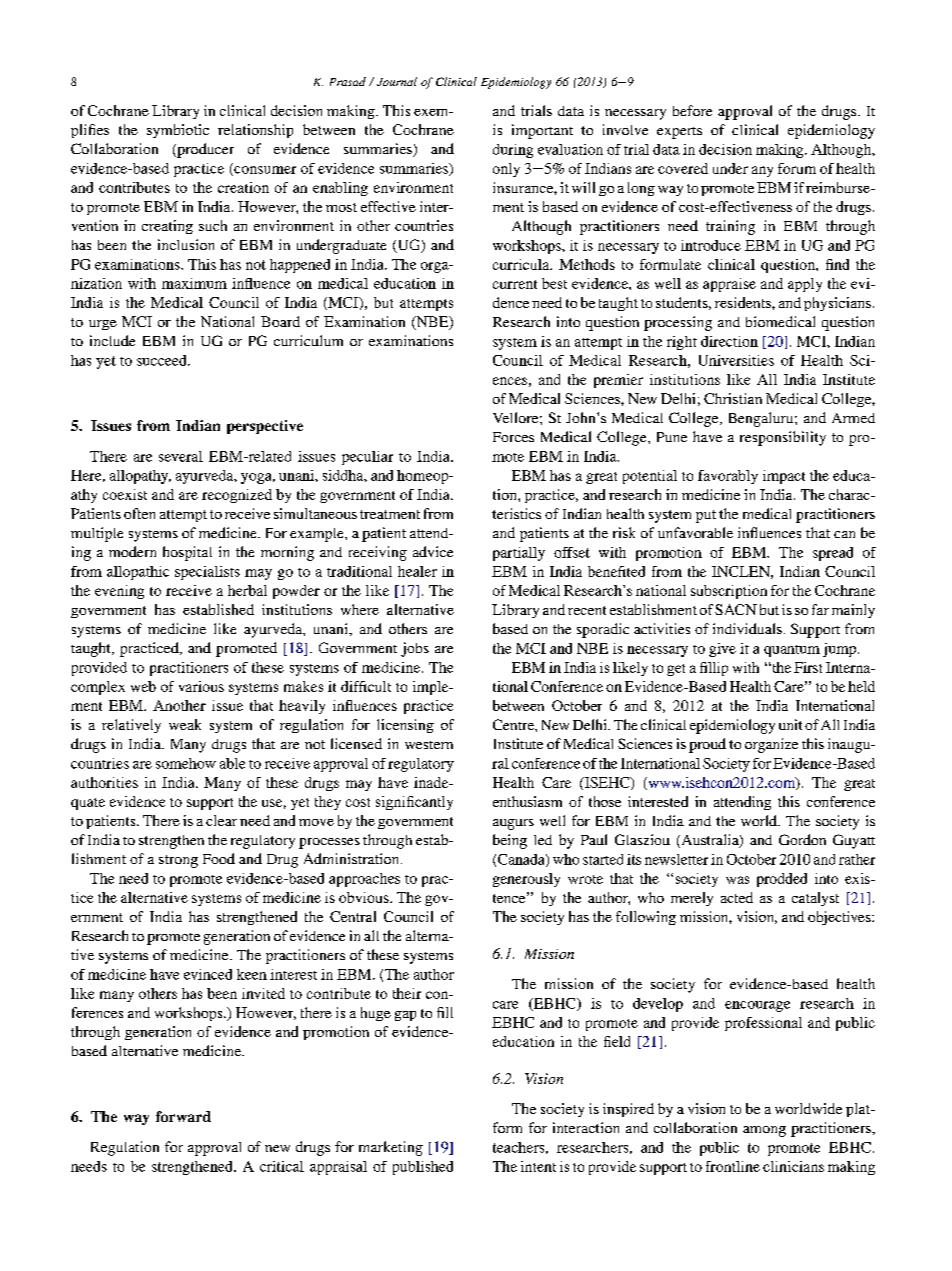  Describe the element at coordinates (207, 573) in the screenshot. I see `specialists` at that location.
